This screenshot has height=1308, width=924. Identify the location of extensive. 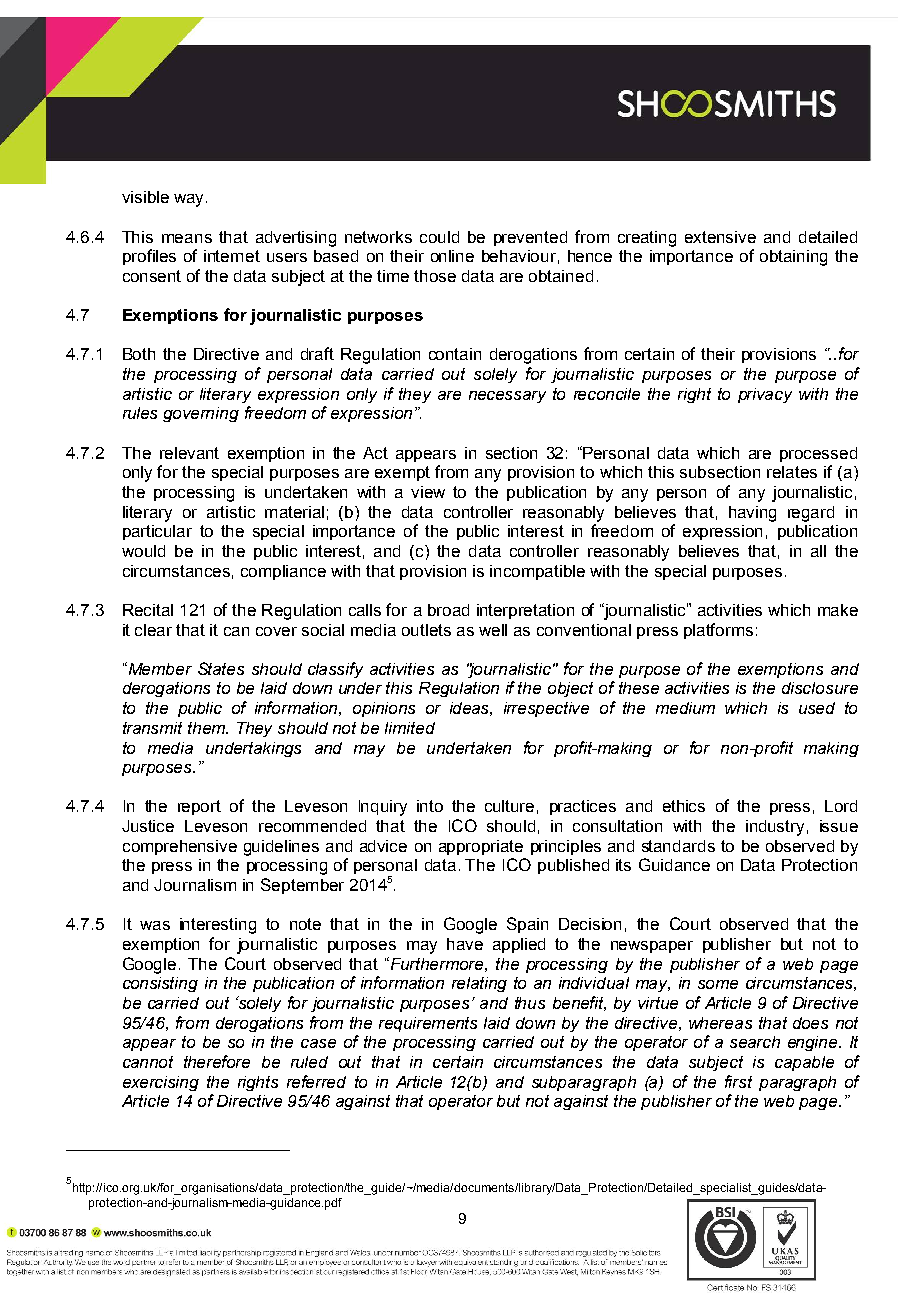
(720, 237).
